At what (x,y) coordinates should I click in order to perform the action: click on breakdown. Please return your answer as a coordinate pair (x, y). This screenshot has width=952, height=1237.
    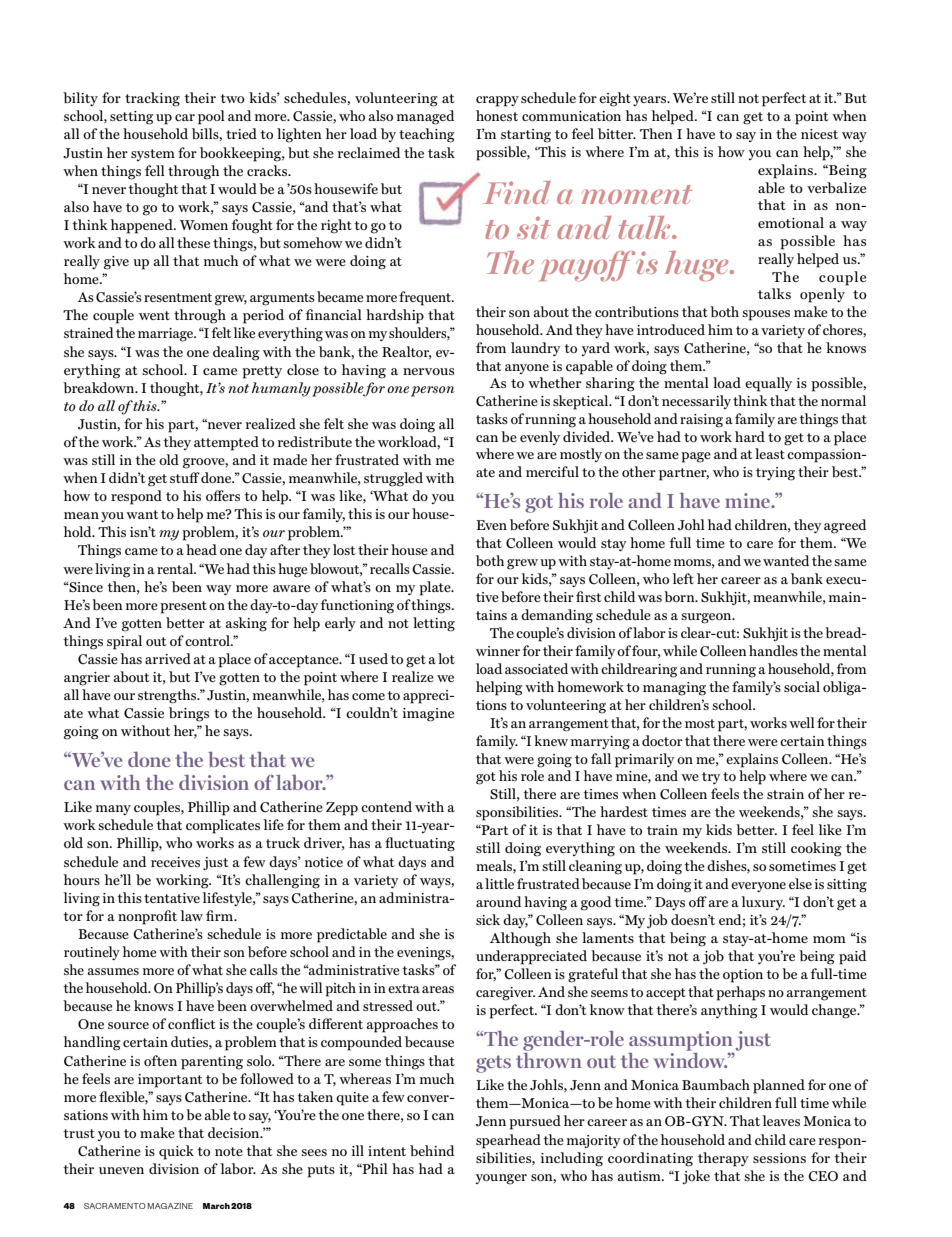
    Looking at the image, I should click on (100, 387).
